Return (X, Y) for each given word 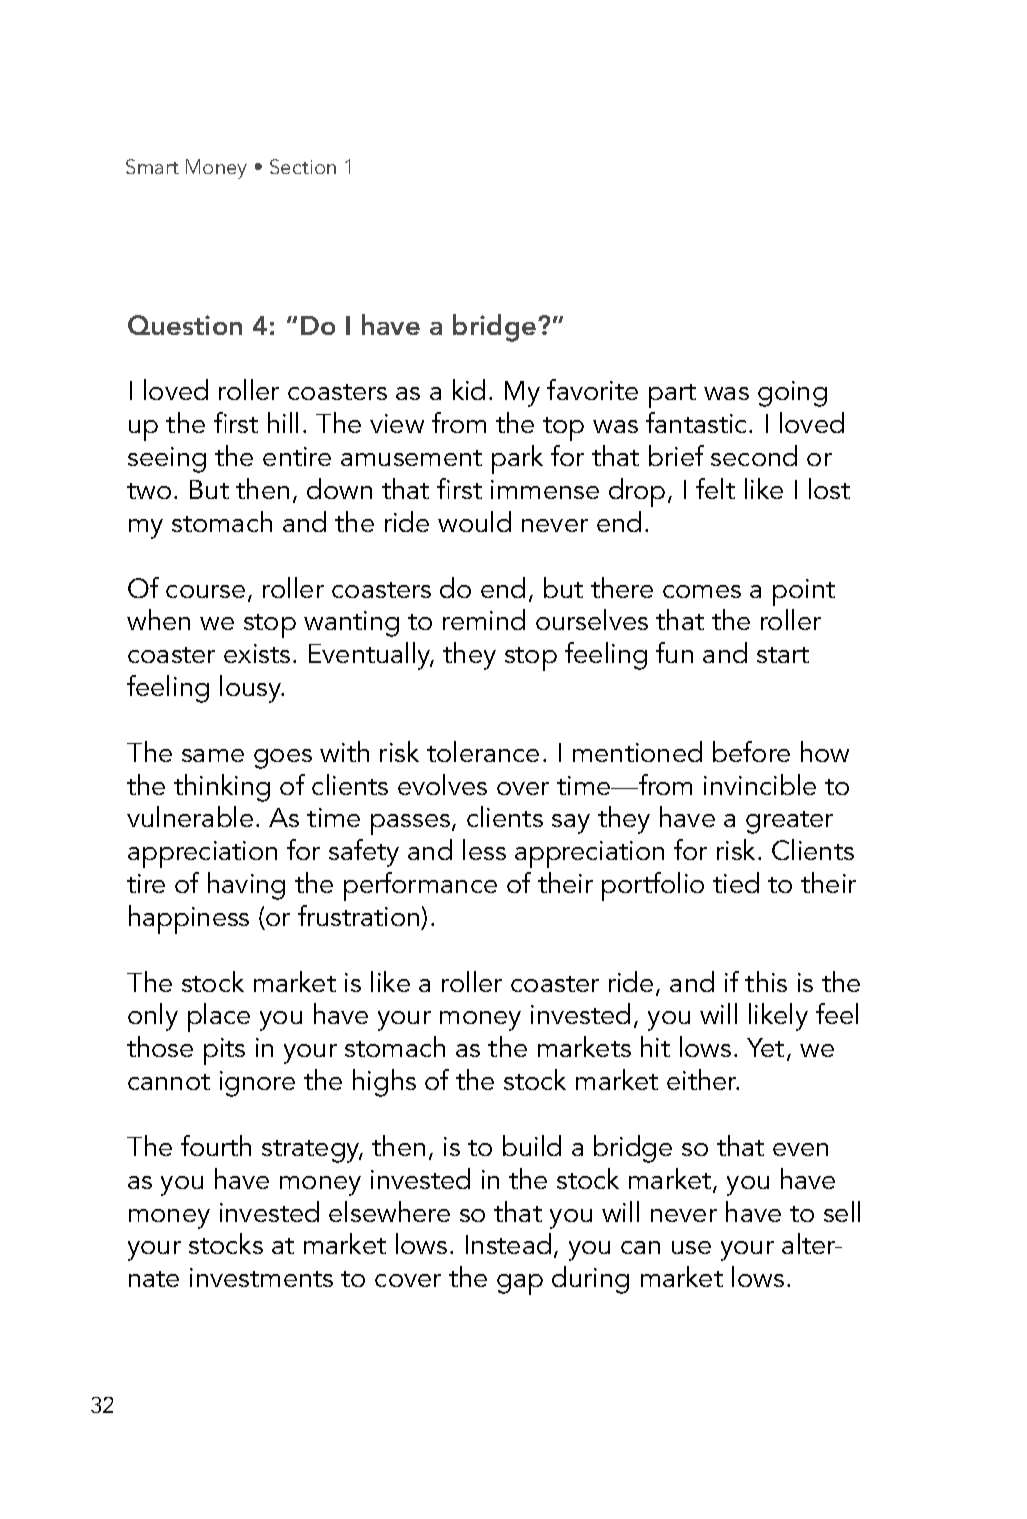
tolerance (483, 751)
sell (842, 1211)
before (751, 751)
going (792, 394)
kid (469, 389)
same (213, 755)
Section (303, 166)
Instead (508, 1243)
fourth (216, 1145)
